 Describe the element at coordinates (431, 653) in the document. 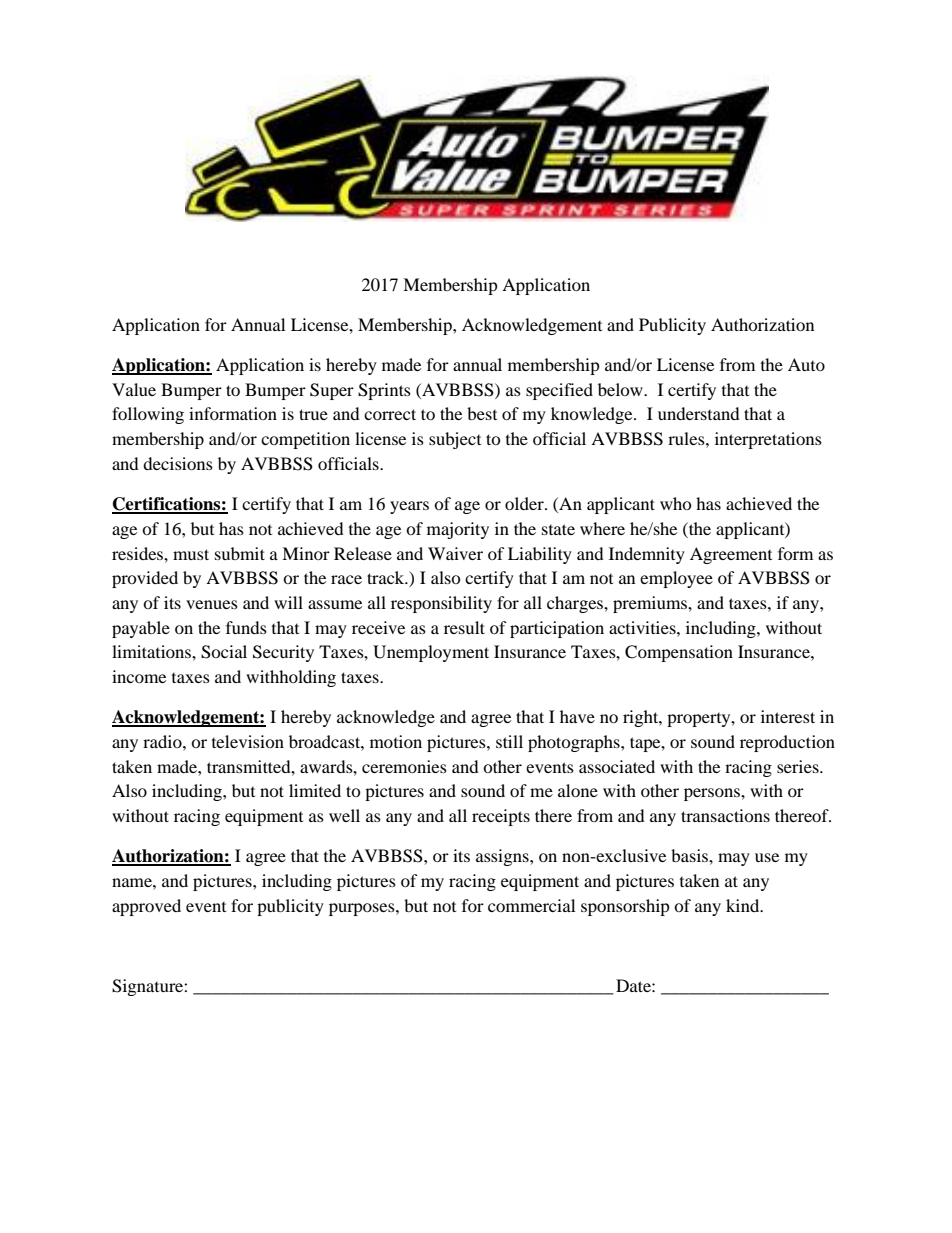

I see `Unemployment` at that location.
